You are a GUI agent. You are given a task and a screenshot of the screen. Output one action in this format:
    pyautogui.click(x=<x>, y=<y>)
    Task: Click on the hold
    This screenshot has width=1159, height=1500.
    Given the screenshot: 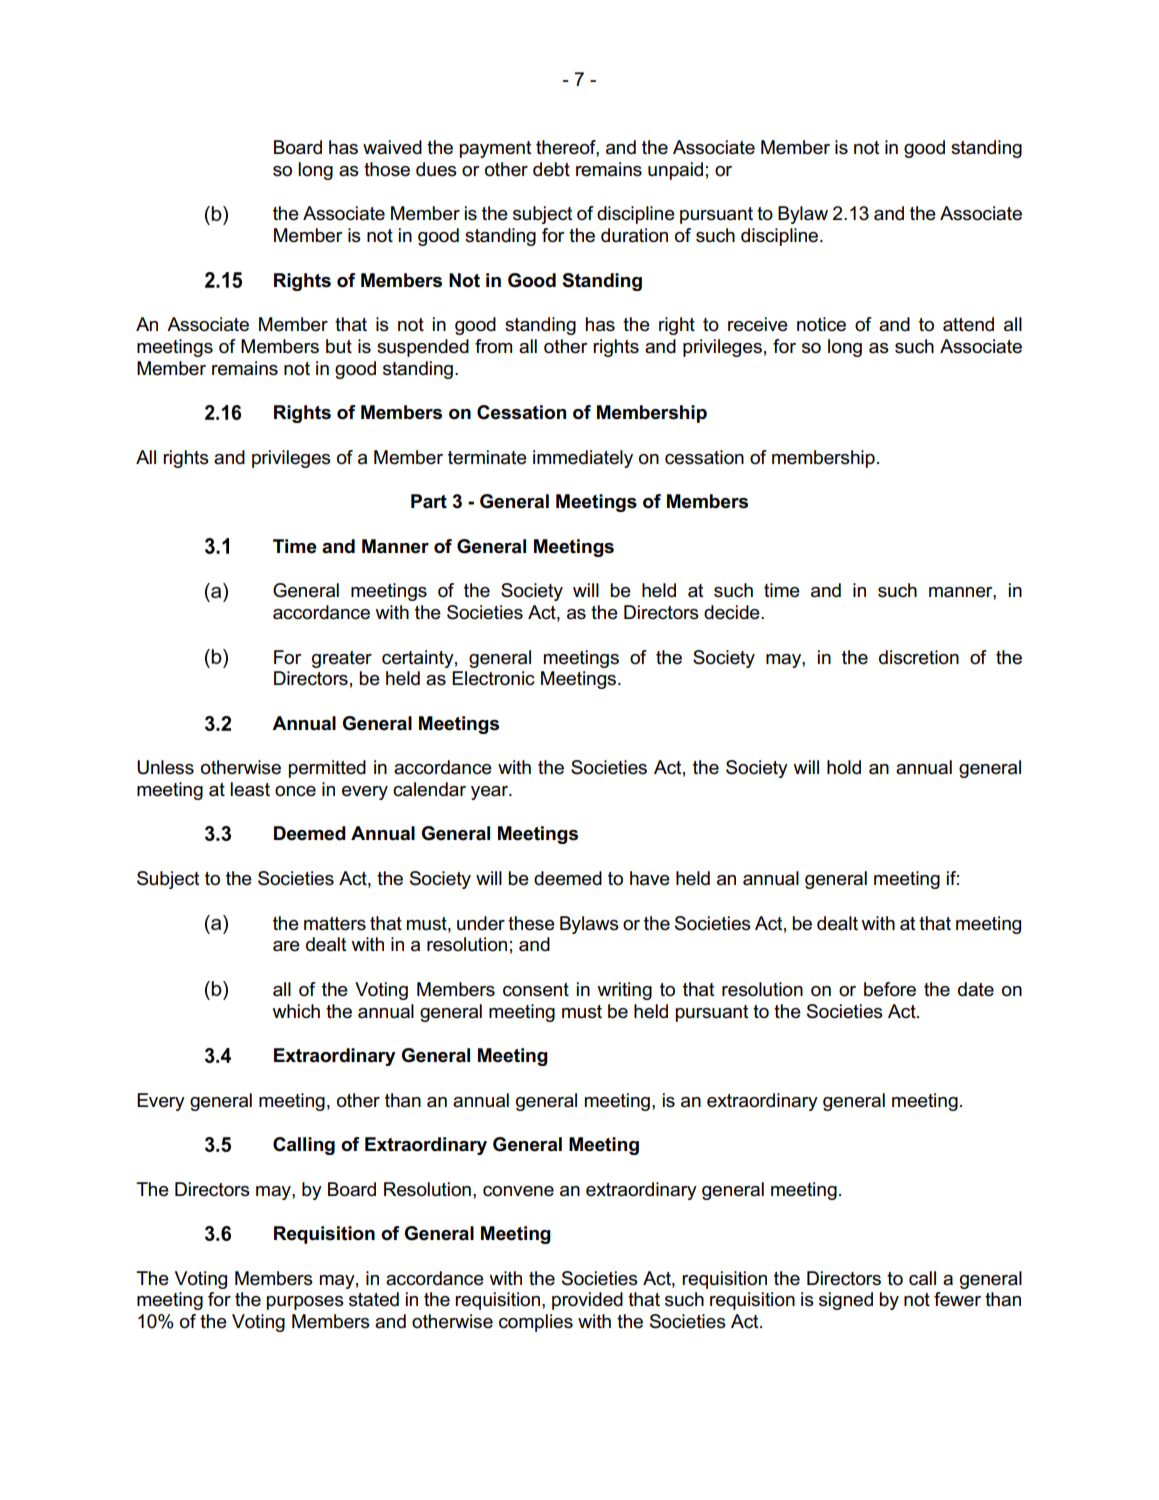 What is the action you would take?
    pyautogui.click(x=844, y=767)
